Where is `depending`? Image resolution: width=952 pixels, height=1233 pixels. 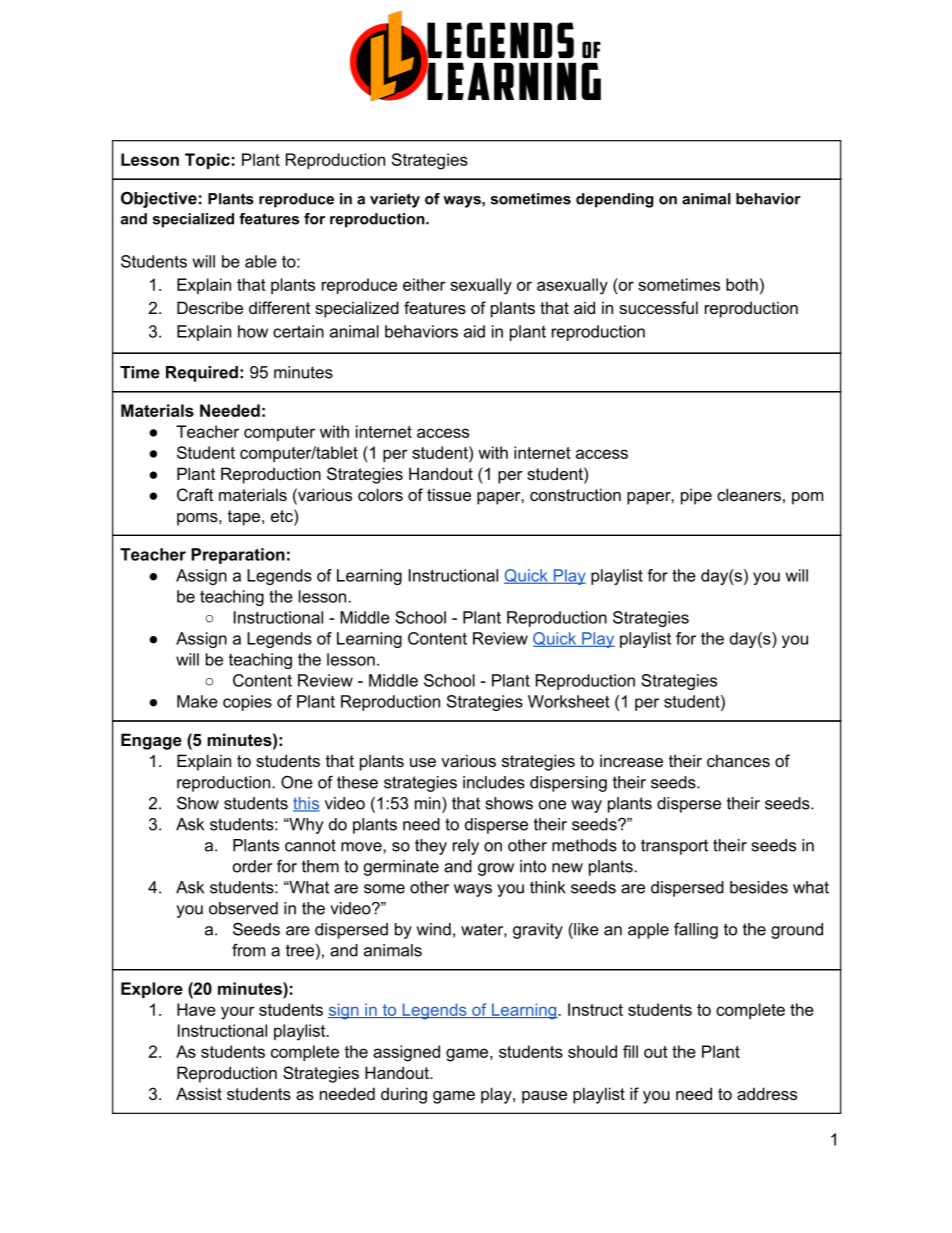
depending is located at coordinates (615, 200).
